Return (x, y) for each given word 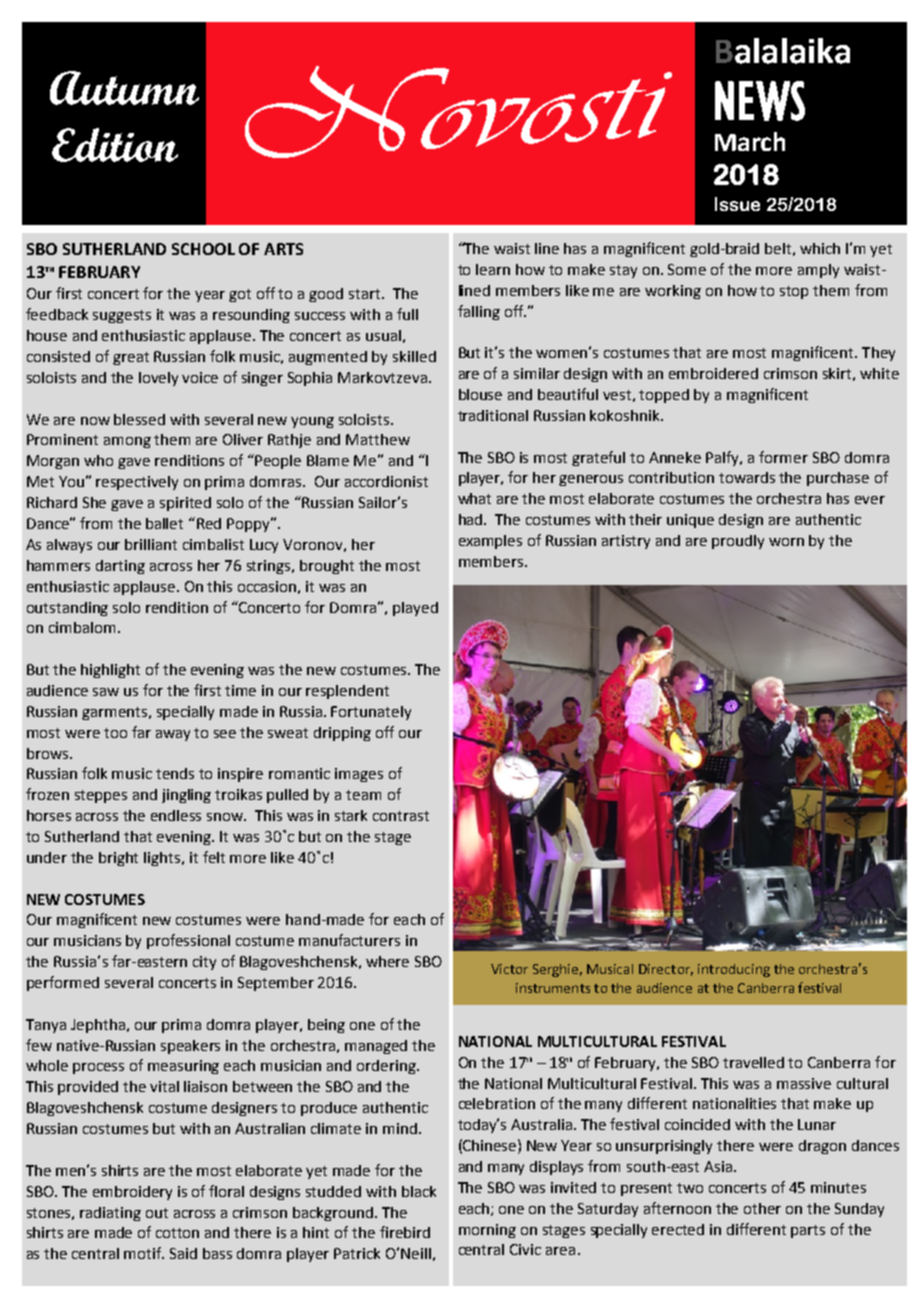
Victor (509, 969)
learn (493, 269)
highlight (110, 671)
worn (786, 542)
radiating (110, 1214)
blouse (480, 394)
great (131, 358)
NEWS (760, 101)
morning (487, 1231)
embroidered (713, 373)
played (415, 609)
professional (188, 941)
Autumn (124, 88)
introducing (734, 970)
